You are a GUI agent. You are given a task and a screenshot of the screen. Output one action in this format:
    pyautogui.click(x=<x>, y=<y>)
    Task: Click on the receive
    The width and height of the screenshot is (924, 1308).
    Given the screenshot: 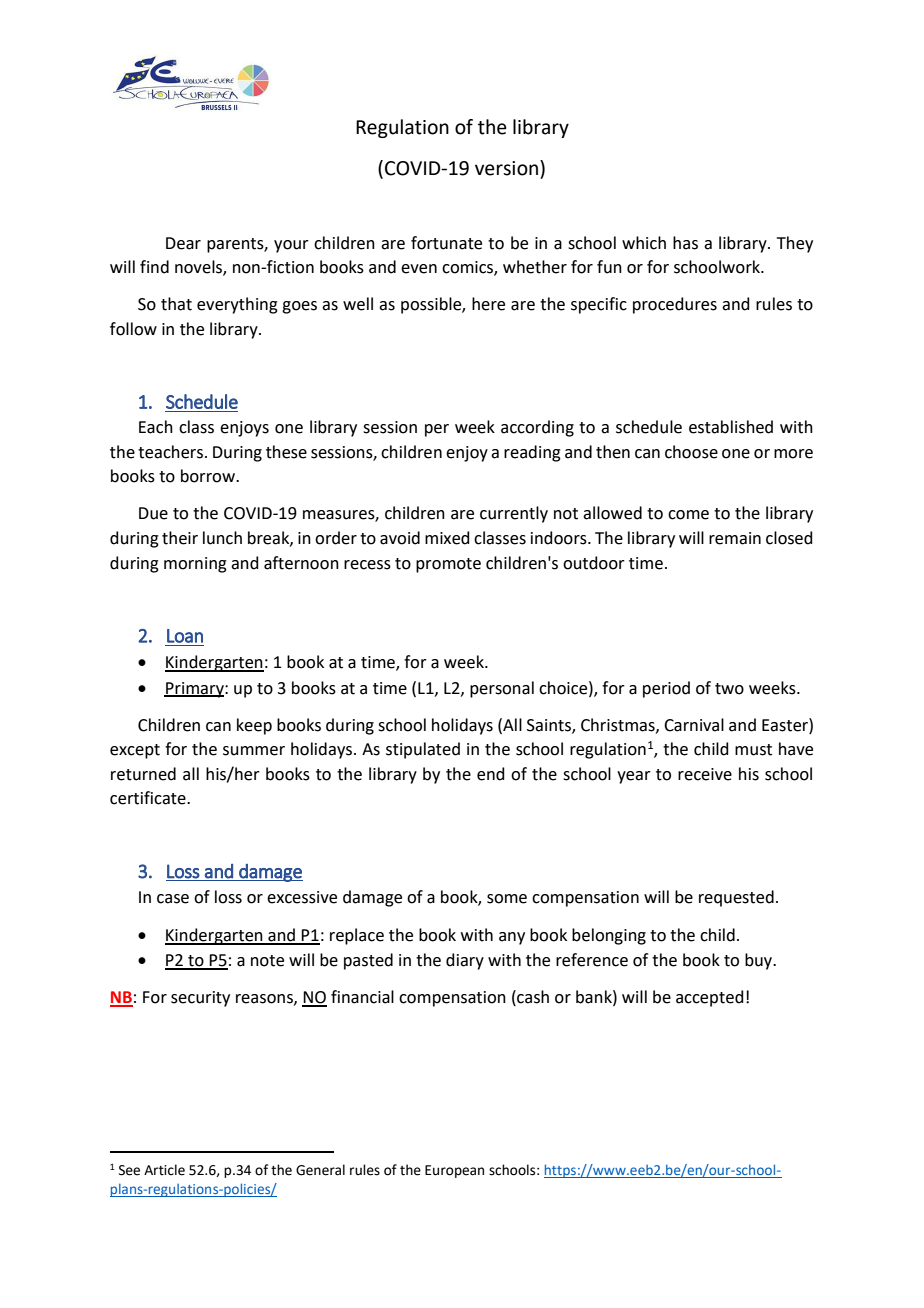 What is the action you would take?
    pyautogui.click(x=705, y=774)
